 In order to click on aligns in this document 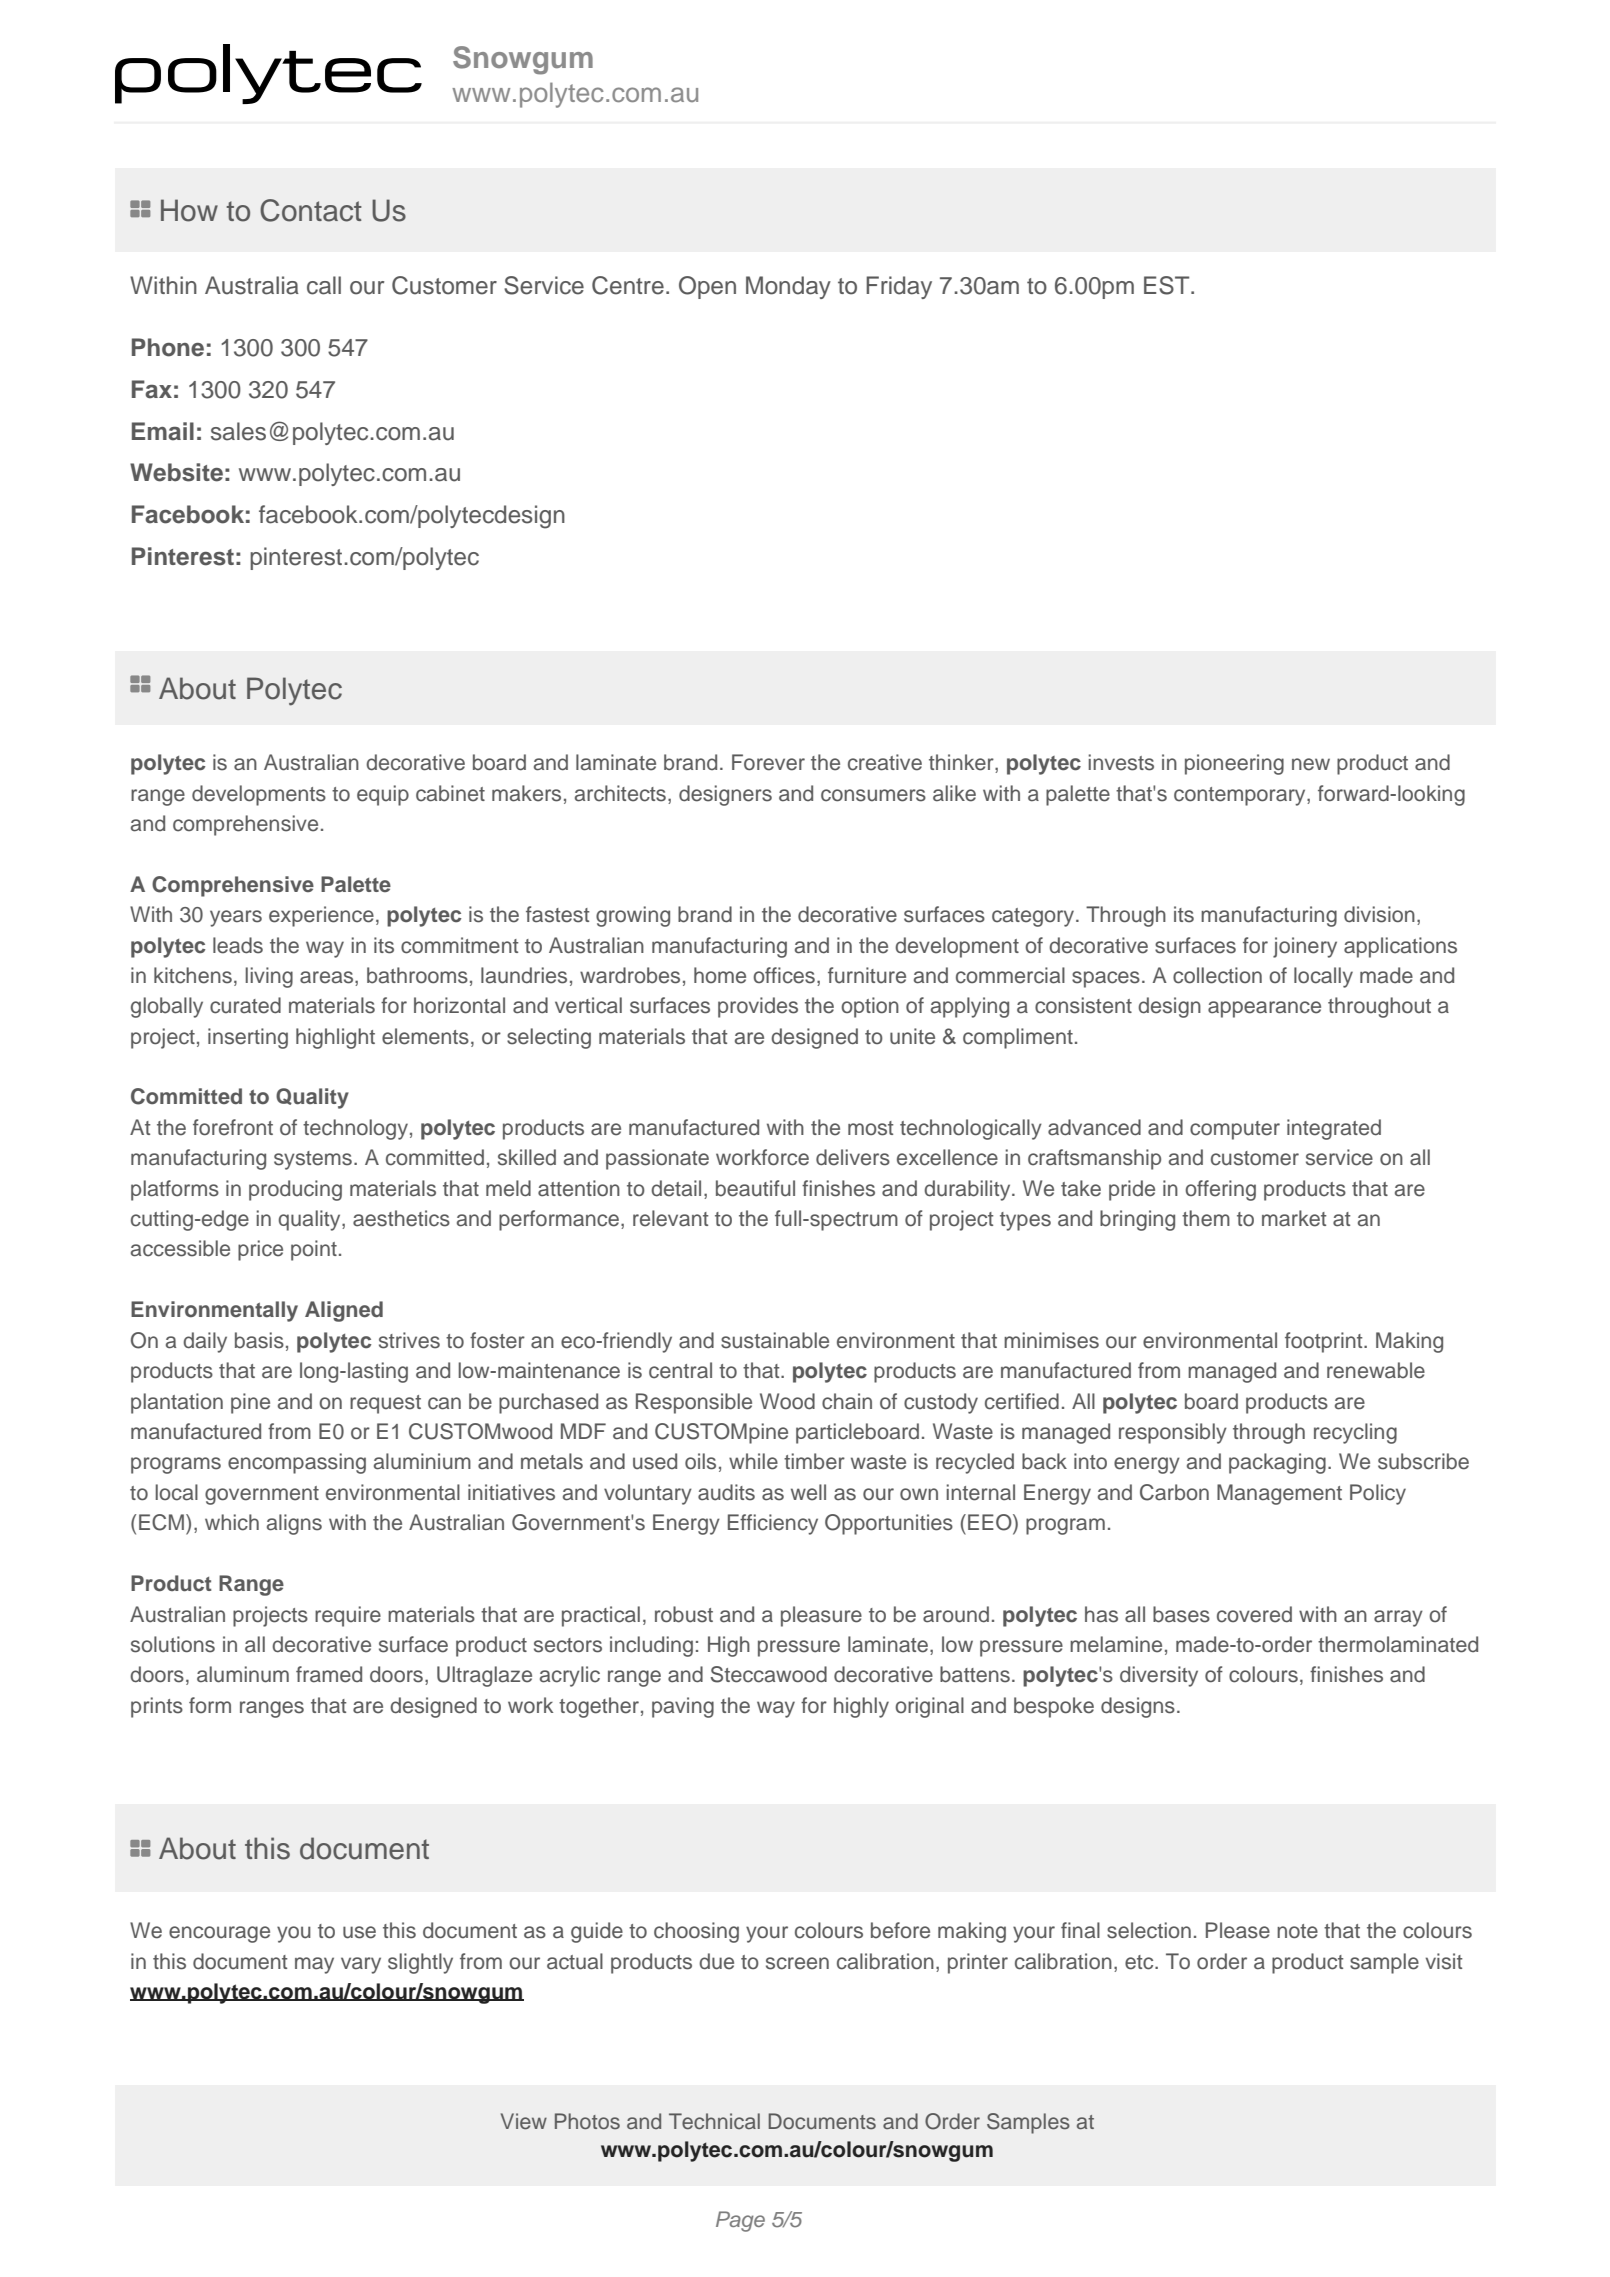, I will do `click(294, 1524)`.
